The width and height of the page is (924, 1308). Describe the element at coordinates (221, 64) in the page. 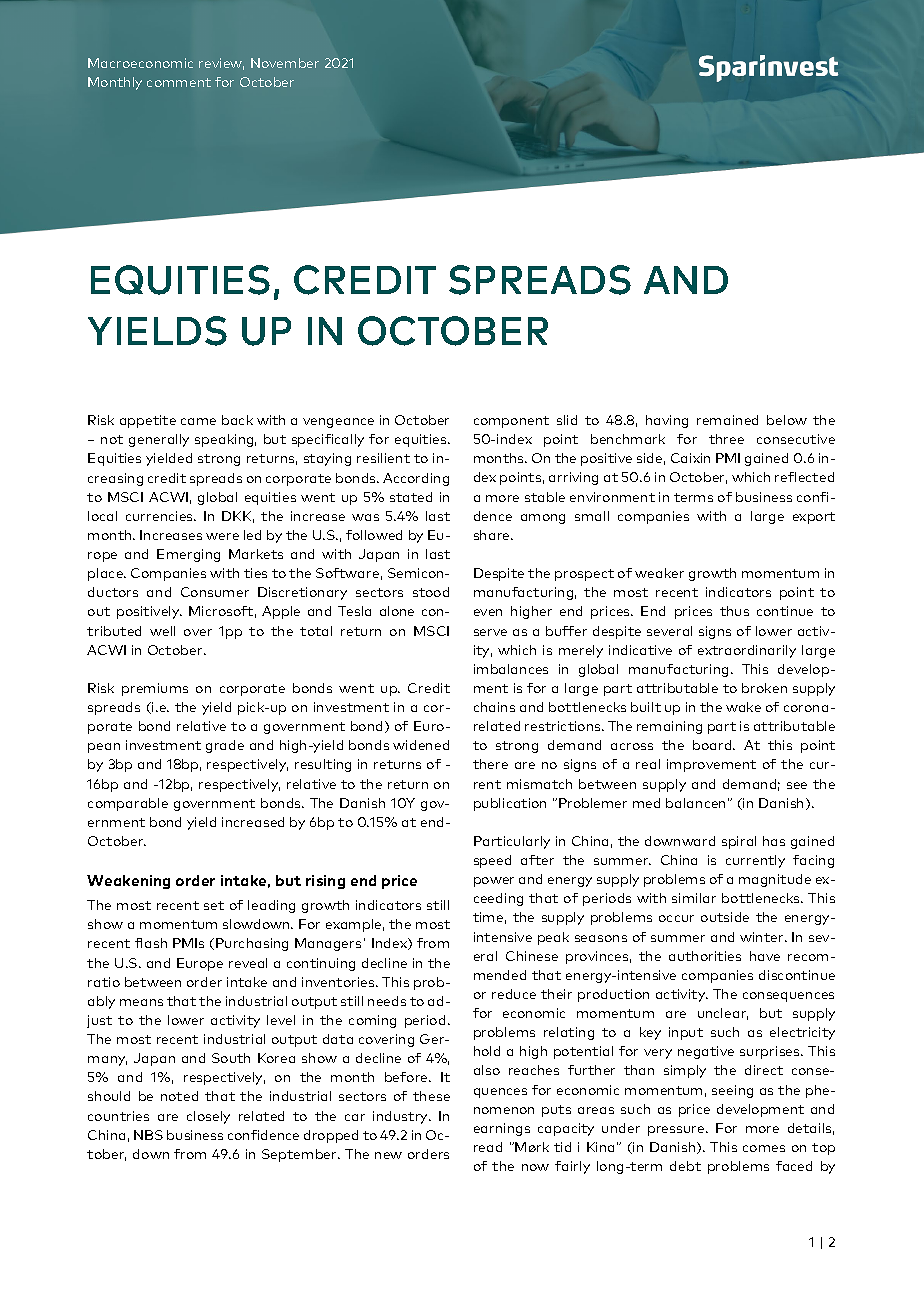

I see `review` at that location.
